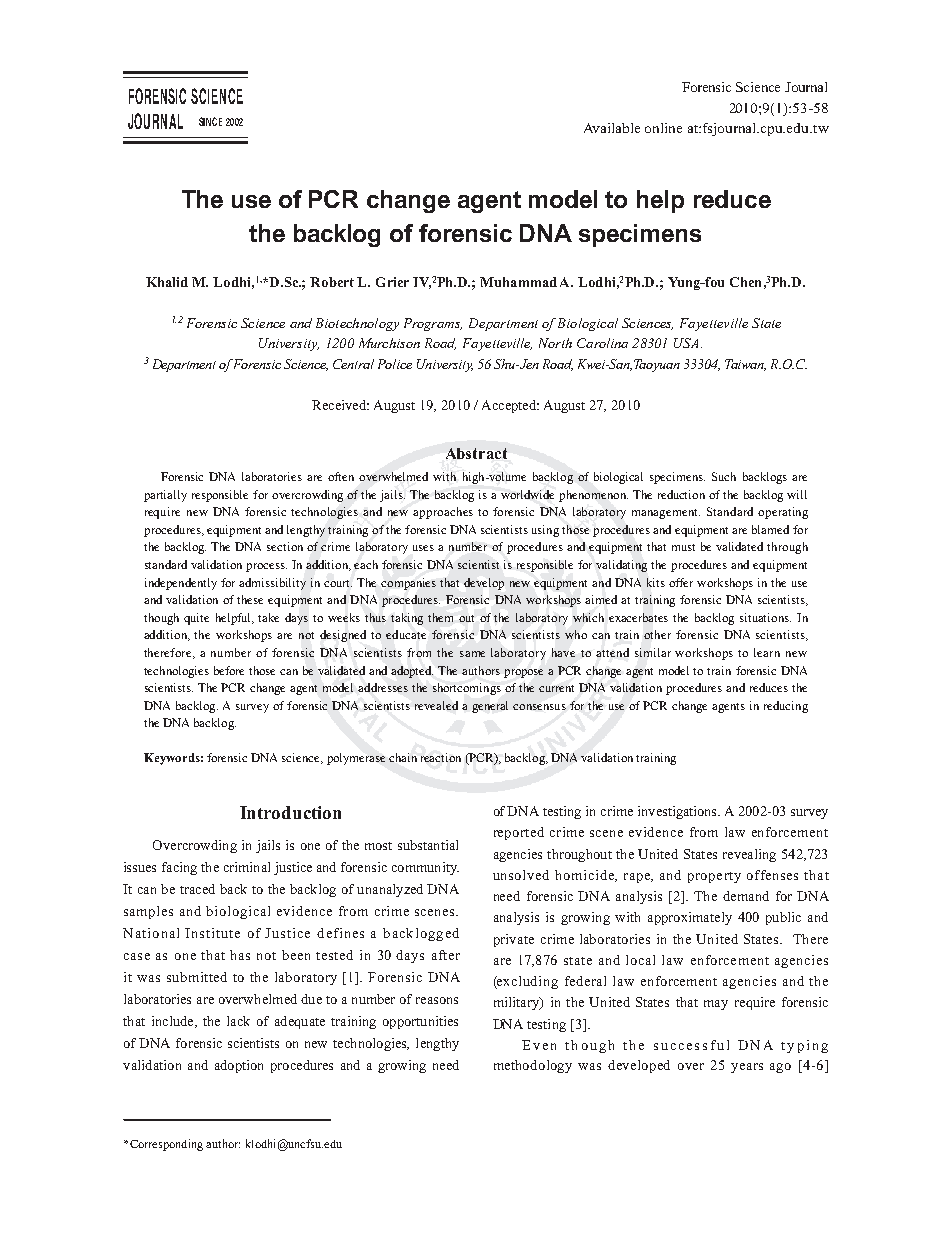 Image resolution: width=952 pixels, height=1233 pixels. Describe the element at coordinates (210, 121) in the screenshot. I see `SINCE` at that location.
